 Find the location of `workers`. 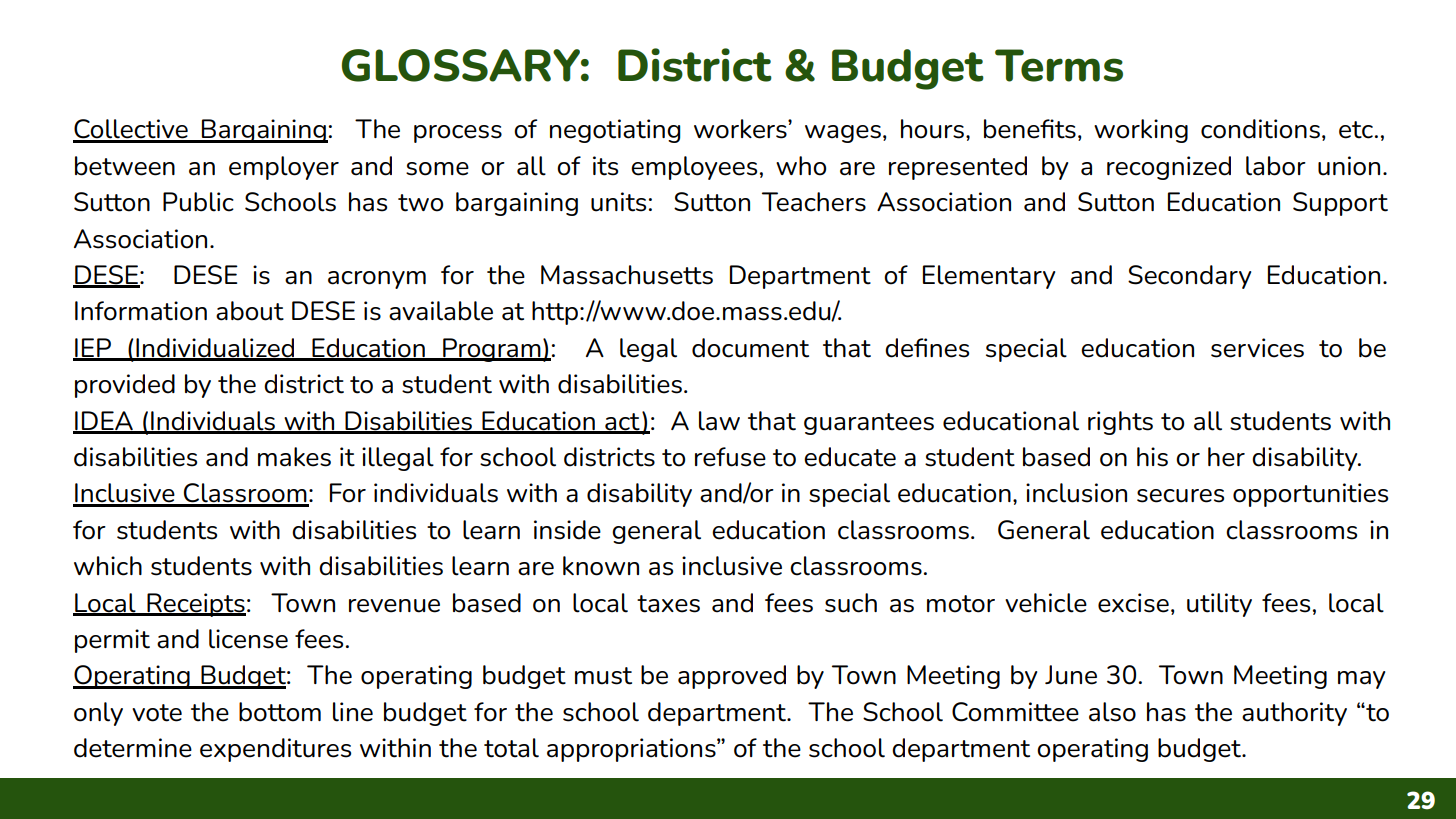

workers is located at coordinates (741, 129).
